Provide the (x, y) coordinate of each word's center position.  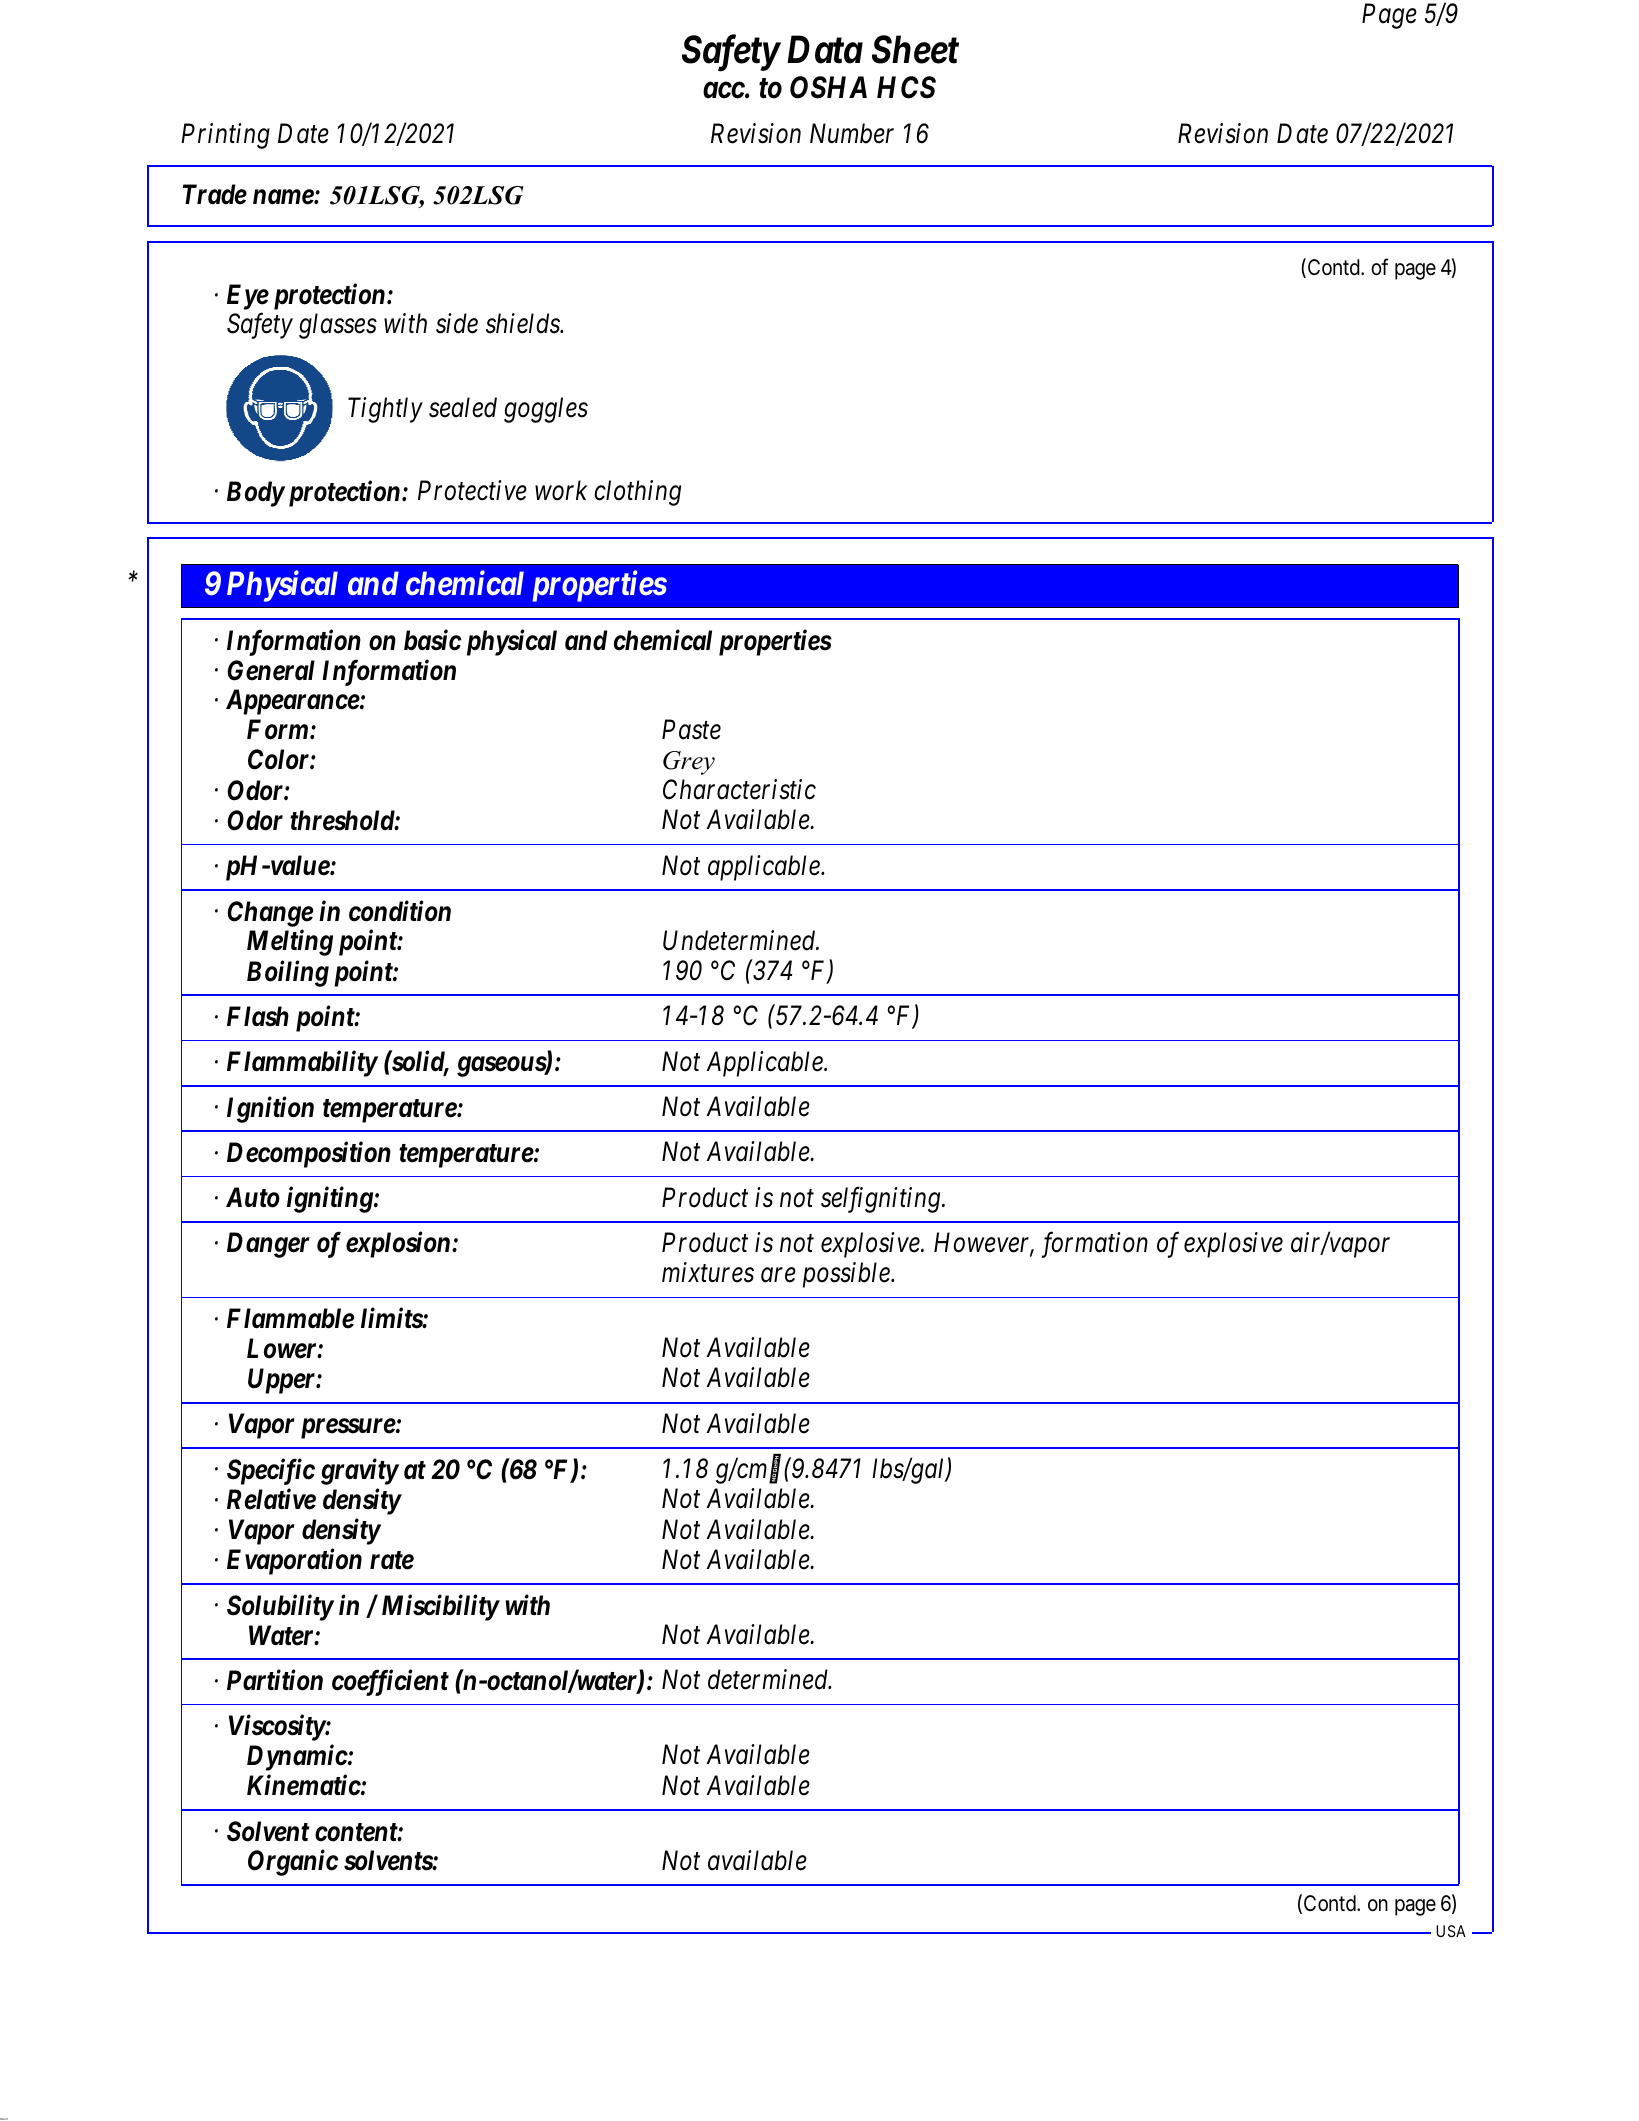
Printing (225, 136)
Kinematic (304, 1785)
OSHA (828, 87)
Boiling (288, 973)
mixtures (708, 1273)
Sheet (915, 49)
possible (847, 1275)
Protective (472, 490)
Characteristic (739, 789)
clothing (637, 493)
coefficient (390, 1682)
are (778, 1275)
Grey (689, 763)
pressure (348, 1429)
